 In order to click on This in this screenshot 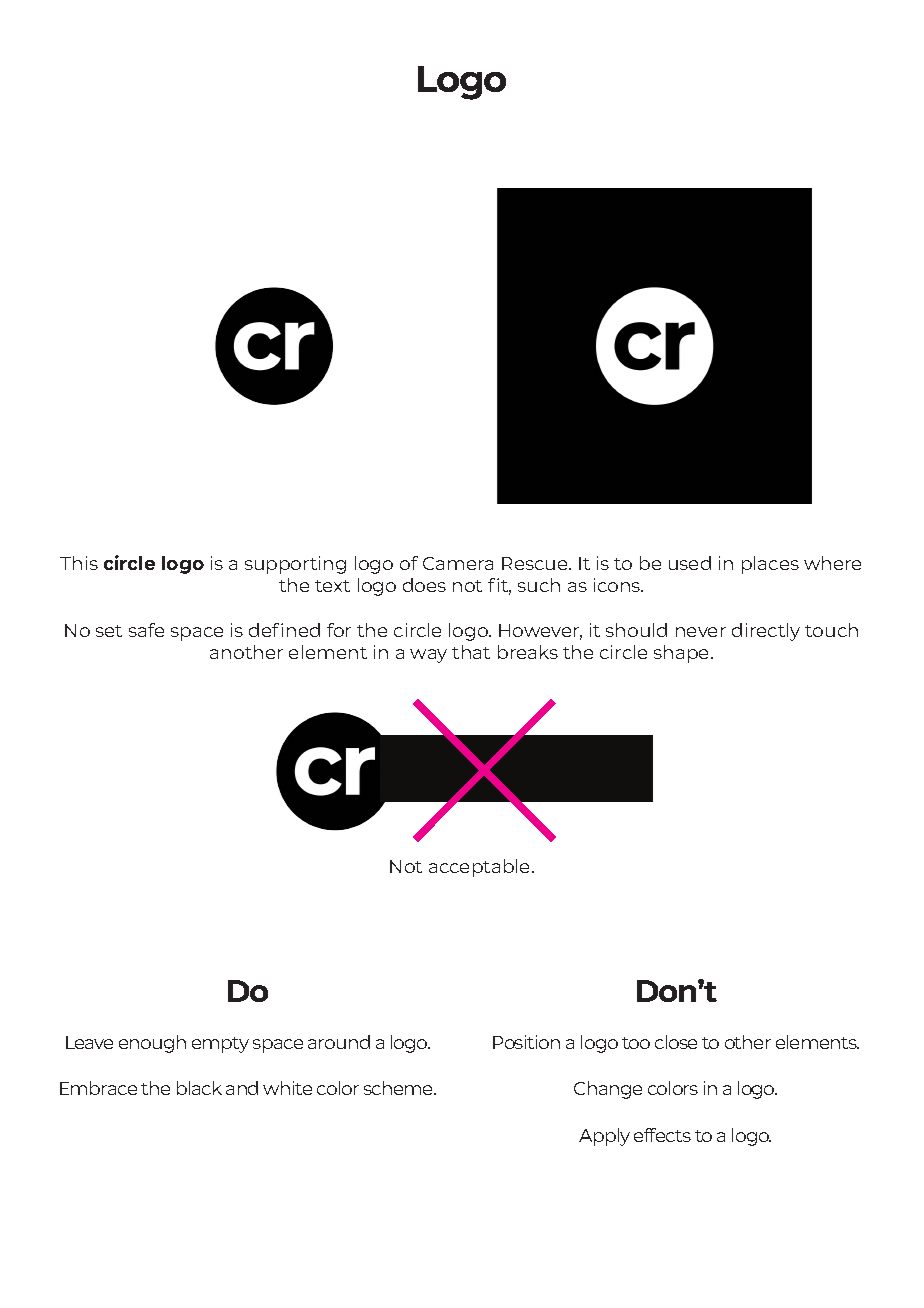, I will do `click(79, 563)`.
